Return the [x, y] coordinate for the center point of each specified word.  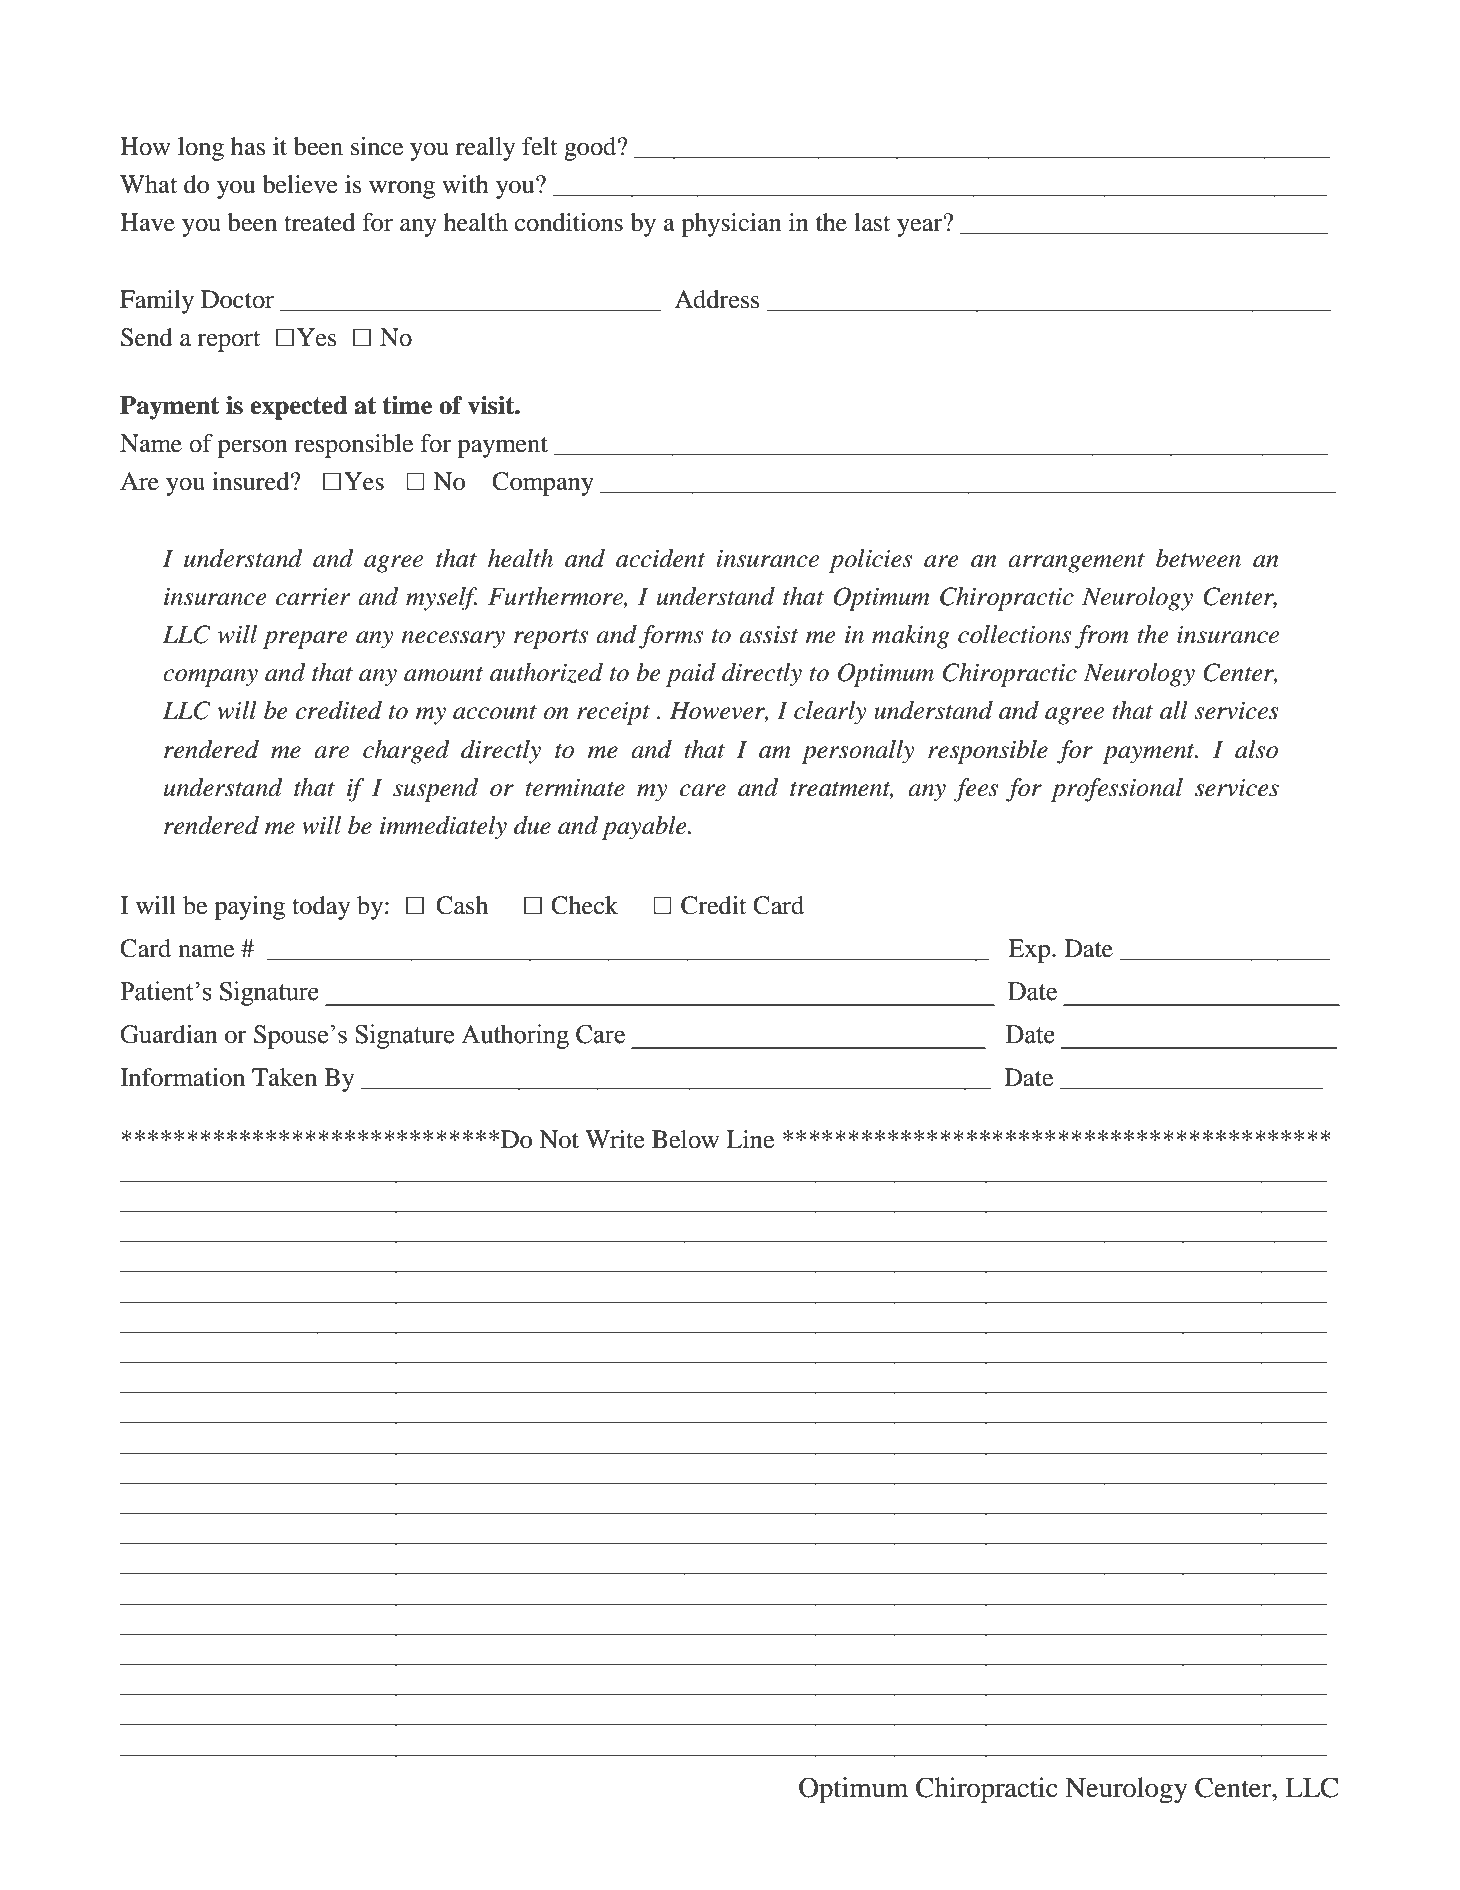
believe [300, 184]
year [921, 227]
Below [685, 1139]
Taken [284, 1077]
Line [750, 1139]
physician [731, 225]
